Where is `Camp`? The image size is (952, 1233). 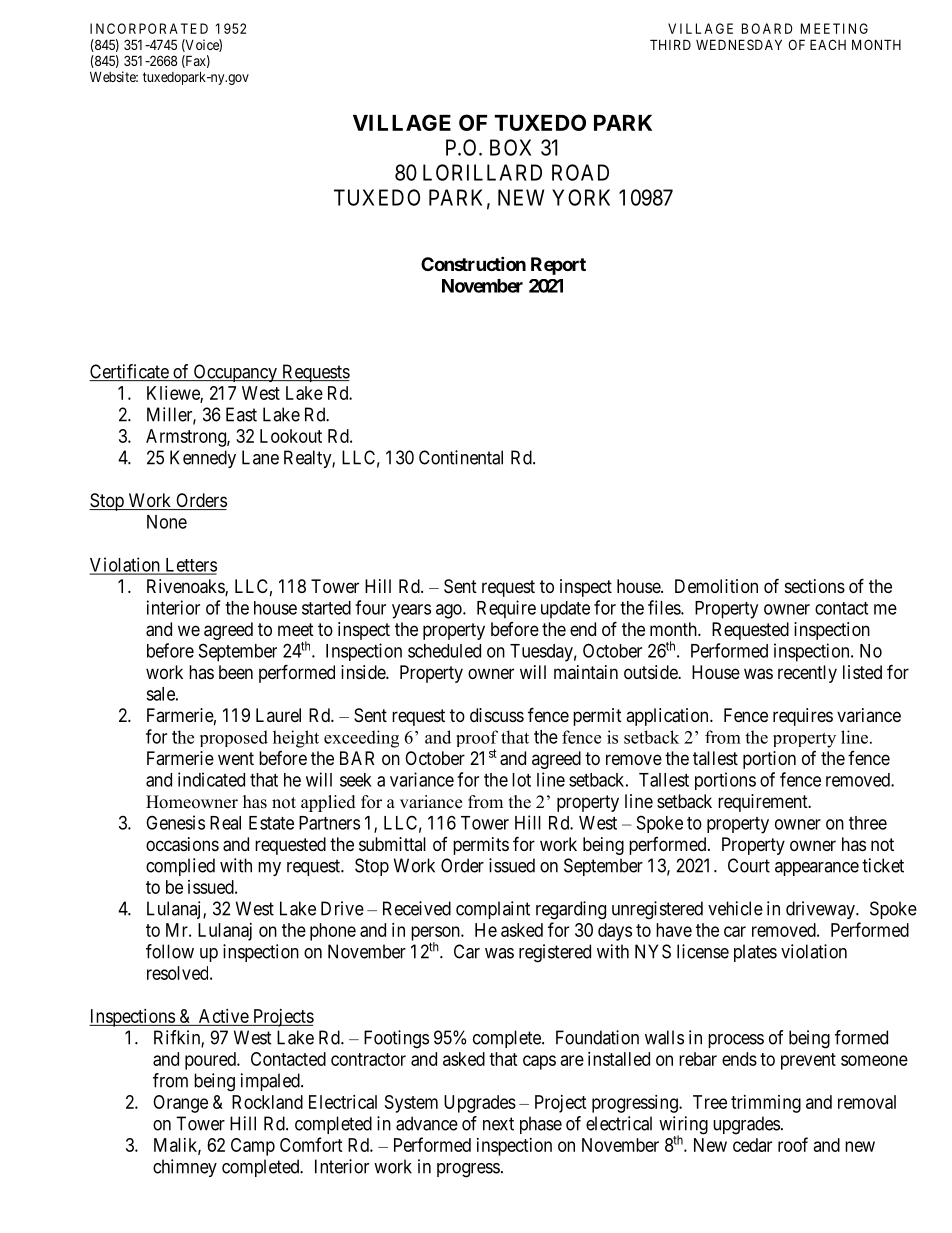
Camp is located at coordinates (253, 1147).
